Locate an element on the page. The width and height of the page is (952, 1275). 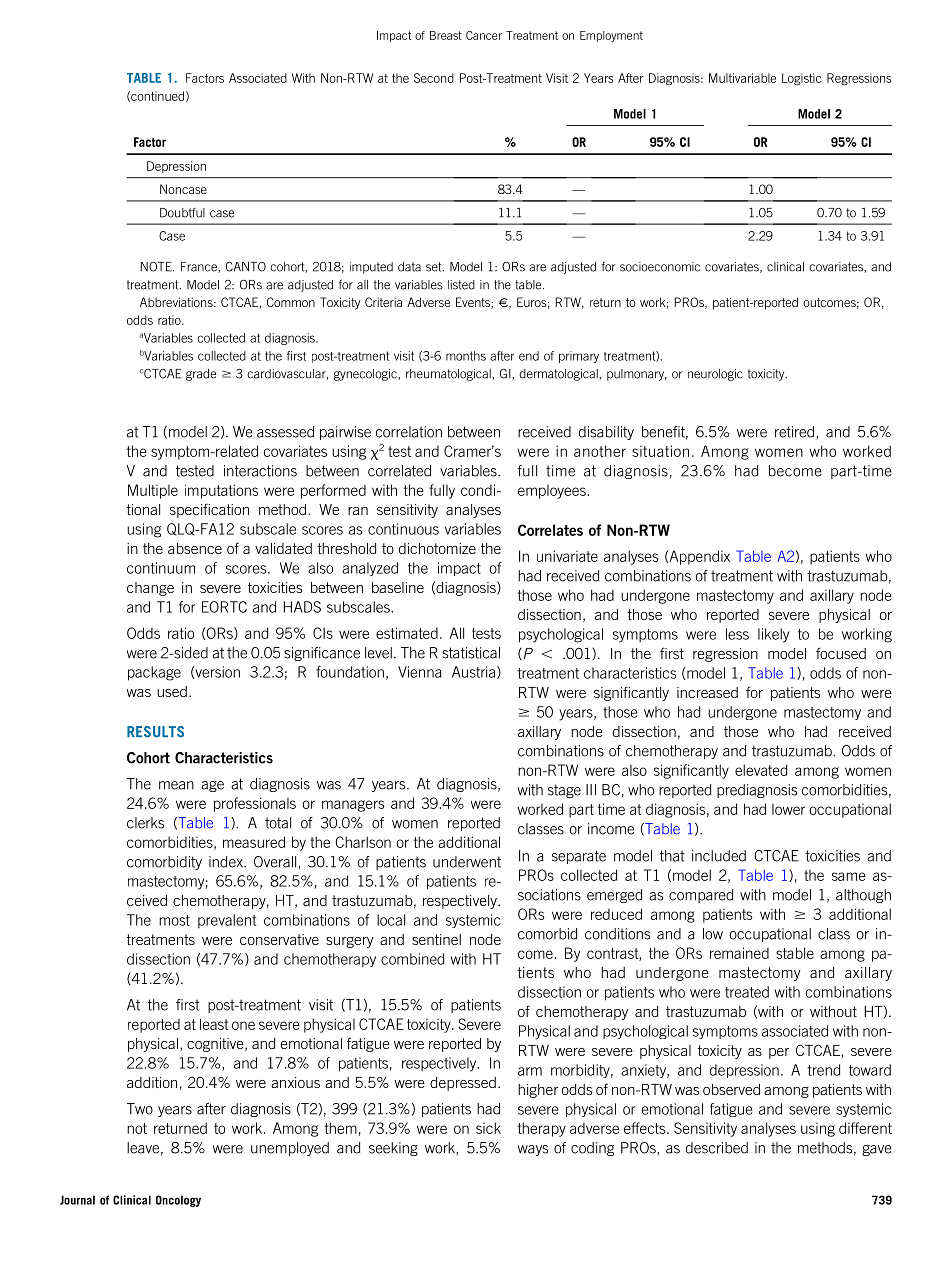
neurologic is located at coordinates (715, 375).
